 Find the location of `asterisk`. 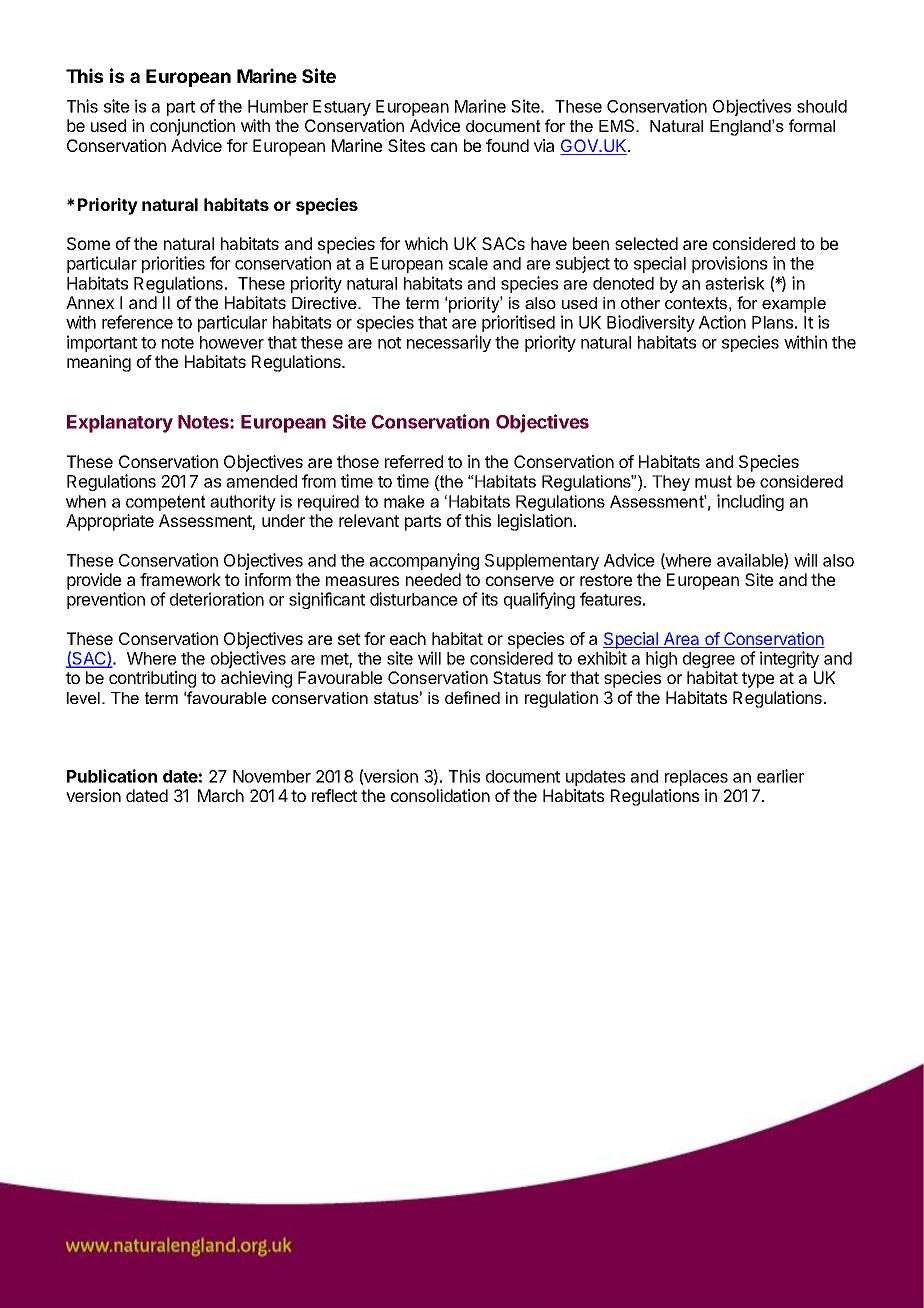

asterisk is located at coordinates (735, 283).
